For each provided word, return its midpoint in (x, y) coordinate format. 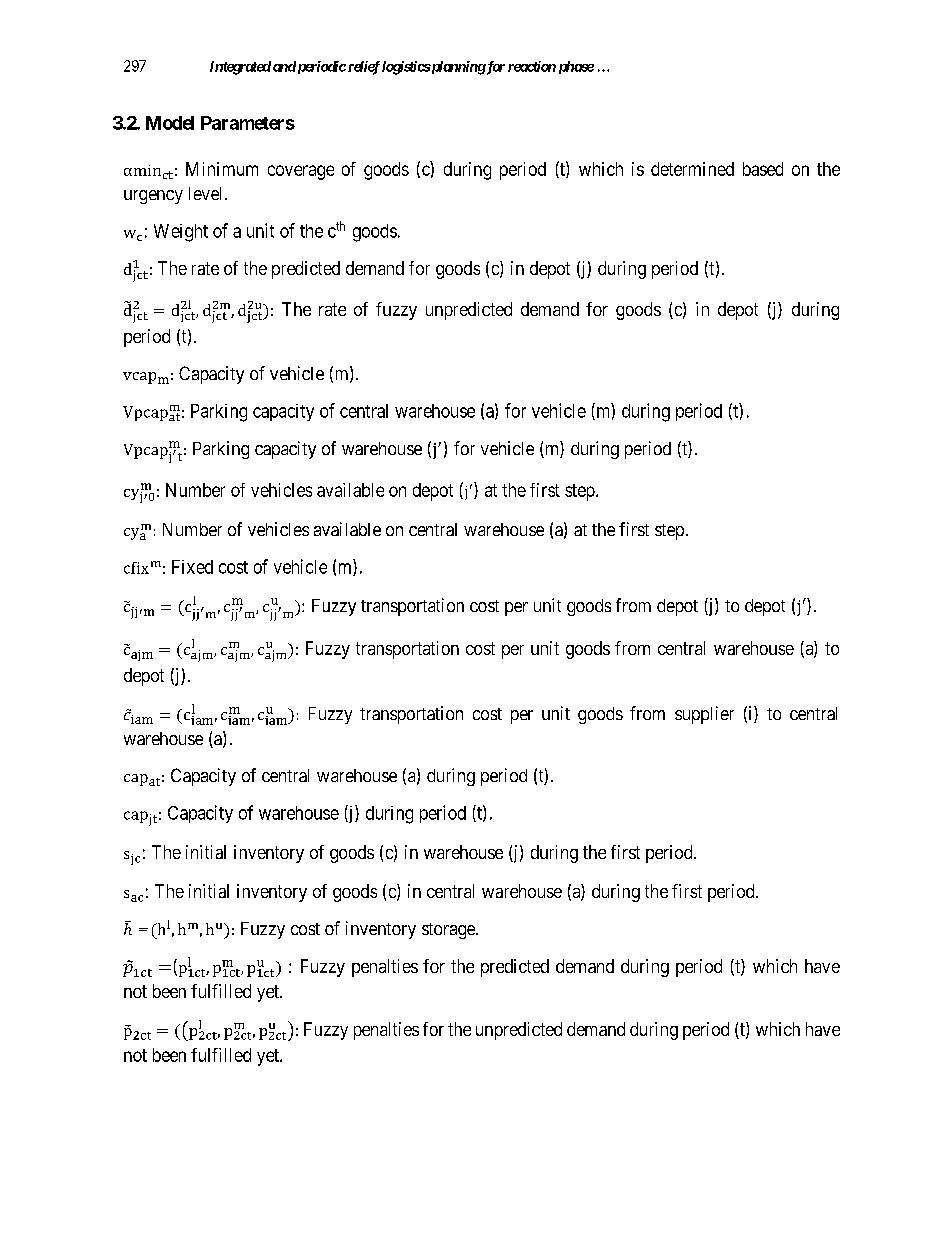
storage (449, 931)
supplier (704, 715)
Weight (181, 233)
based (763, 169)
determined (692, 169)
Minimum (222, 169)
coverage (301, 172)
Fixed (192, 567)
